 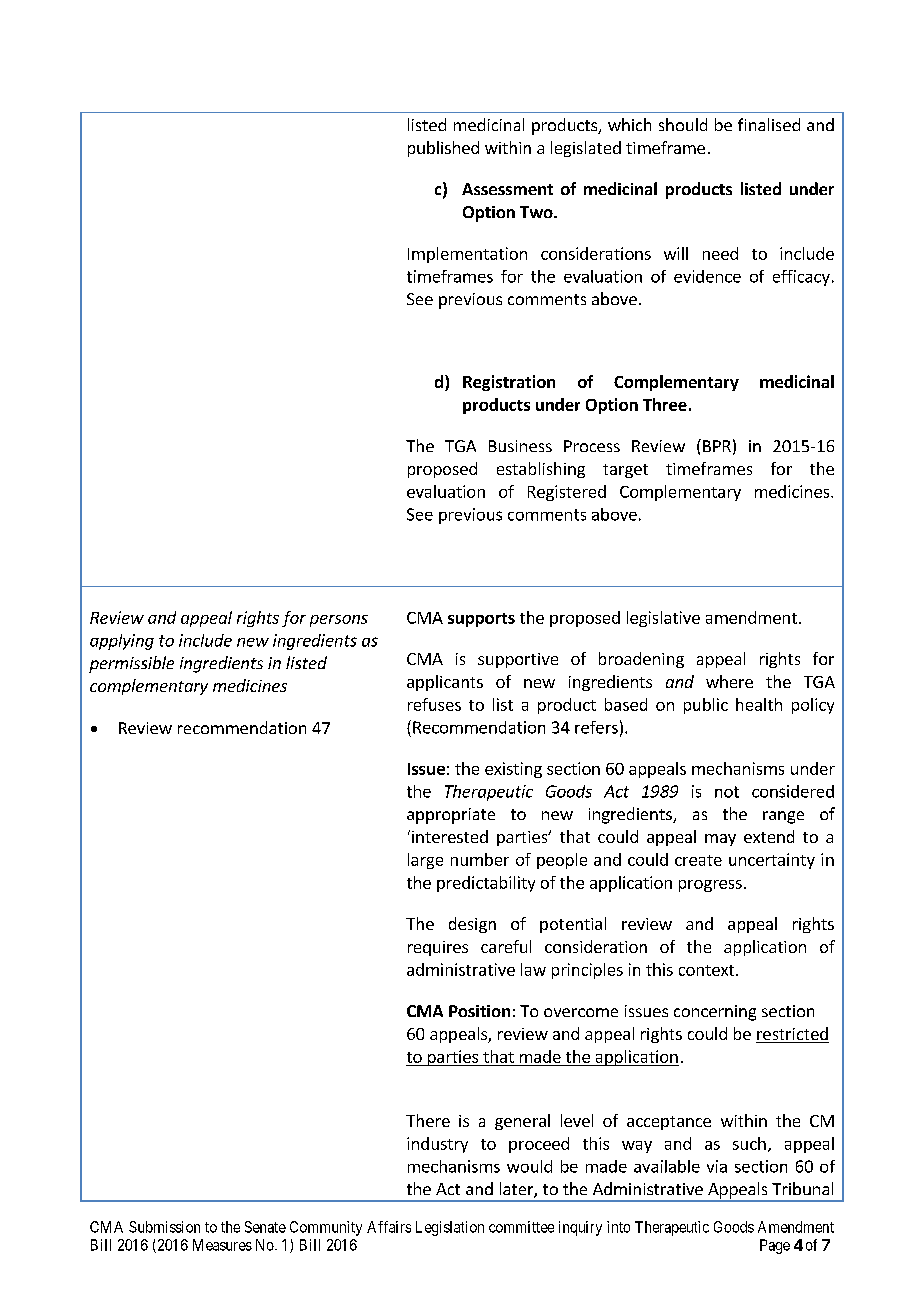 I want to click on applying, so click(x=122, y=642).
